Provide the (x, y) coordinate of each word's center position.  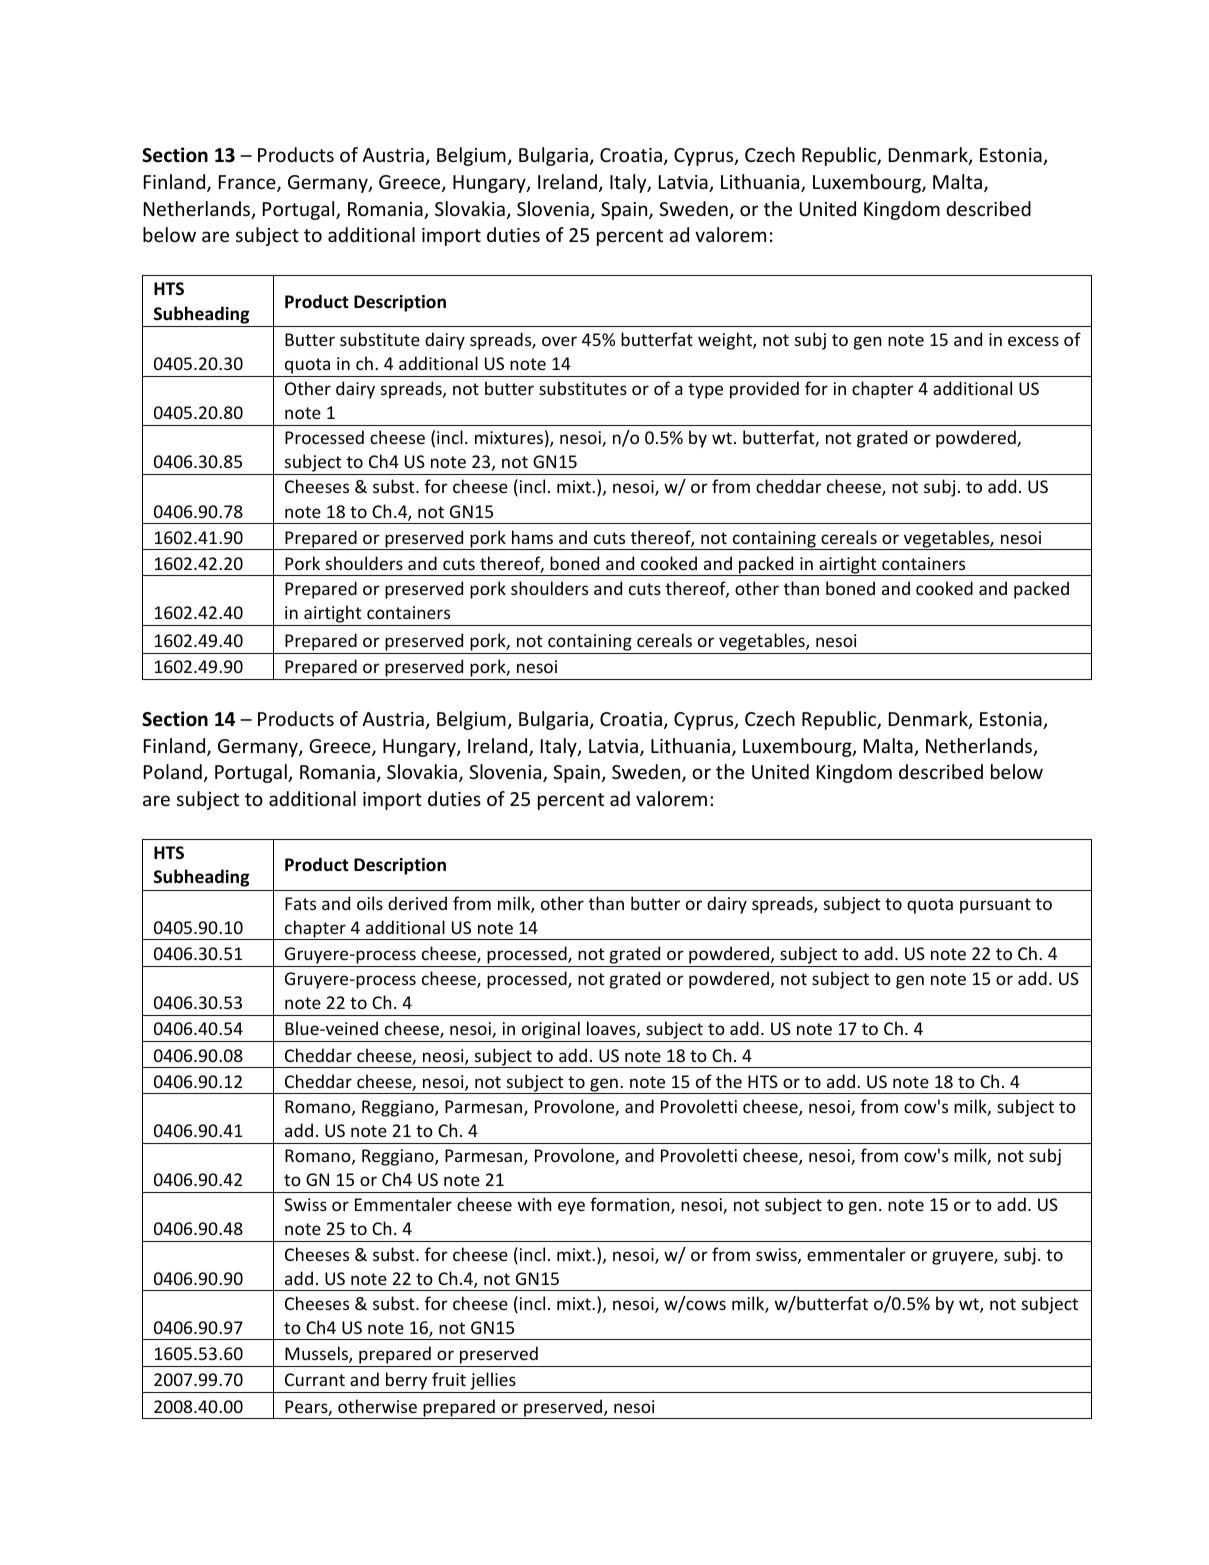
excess (1033, 341)
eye (571, 1208)
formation (631, 1205)
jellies (493, 1382)
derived (417, 903)
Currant (315, 1379)
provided (764, 390)
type (705, 391)
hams (532, 537)
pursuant (995, 906)
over (559, 341)
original (550, 1031)
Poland (173, 771)
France (248, 183)
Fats (300, 903)
